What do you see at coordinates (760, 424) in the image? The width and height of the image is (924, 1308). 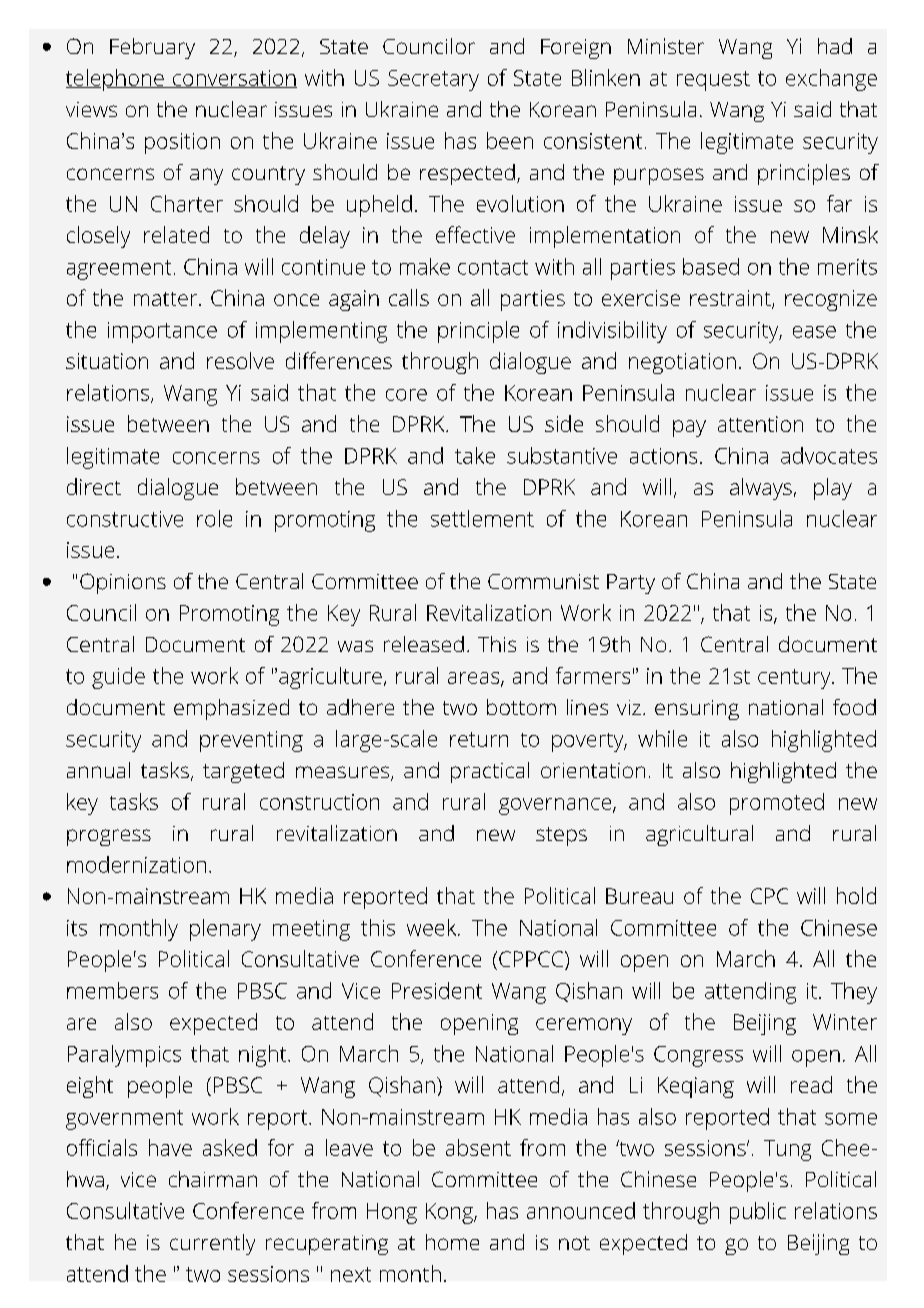 I see `attention` at bounding box center [760, 424].
